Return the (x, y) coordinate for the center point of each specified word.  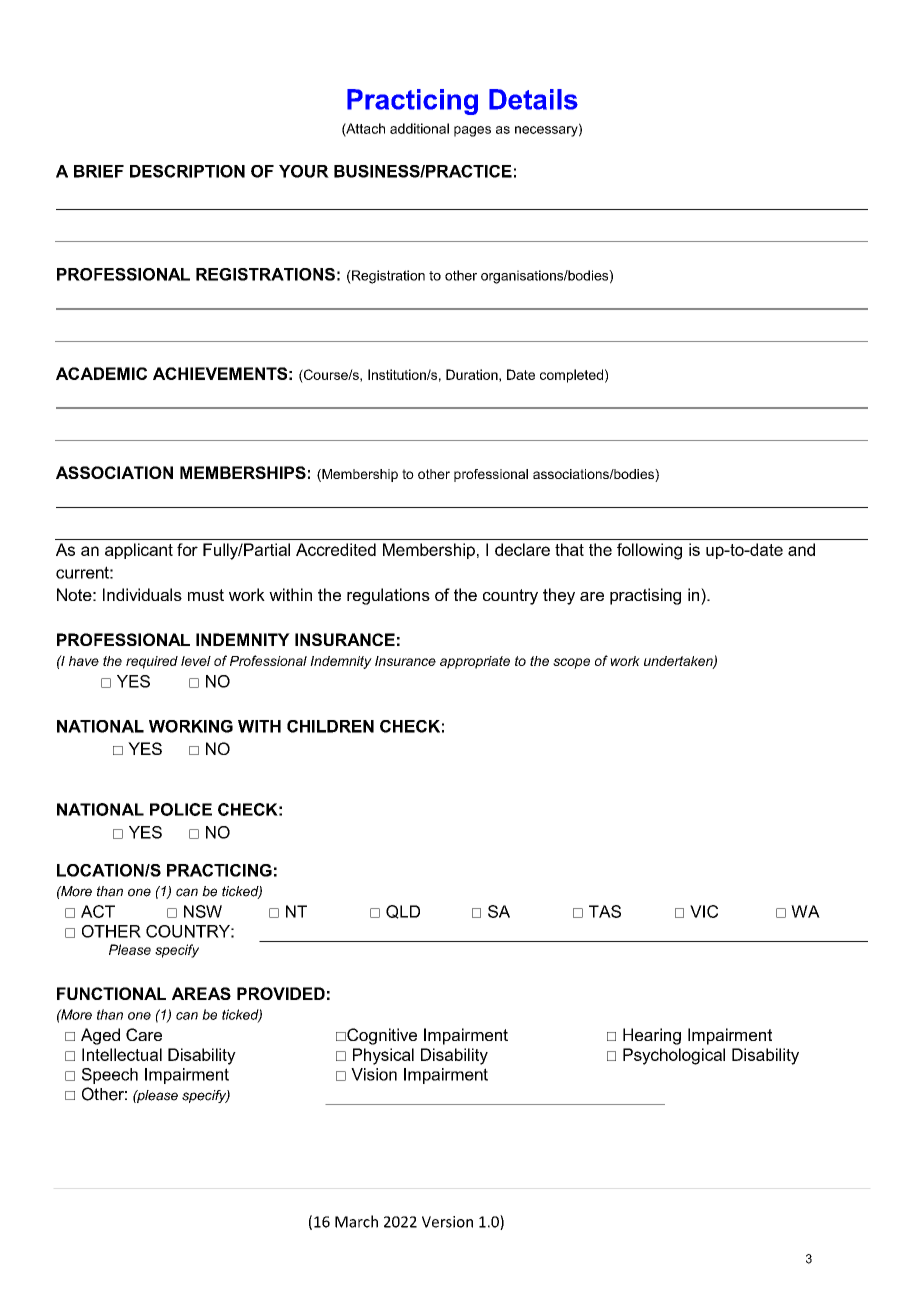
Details (533, 99)
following (649, 551)
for (187, 549)
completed (571, 376)
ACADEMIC (101, 373)
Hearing (652, 1036)
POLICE (181, 809)
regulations (388, 596)
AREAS (201, 993)
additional (419, 128)
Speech (110, 1076)
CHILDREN (330, 726)
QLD (403, 912)
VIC (704, 911)
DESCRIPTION (187, 171)
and (801, 549)
